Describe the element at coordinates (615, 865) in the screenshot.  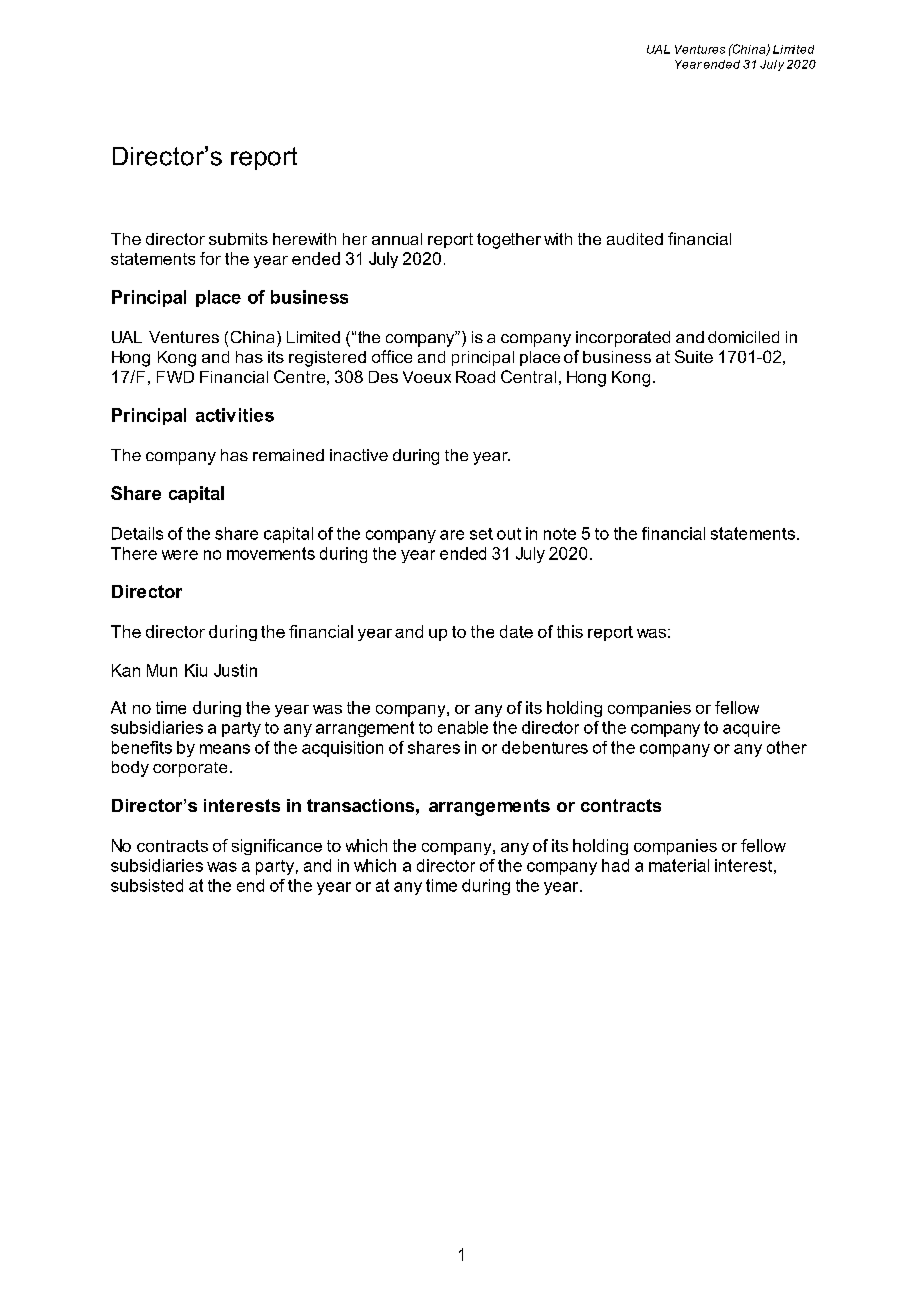
I see `had` at that location.
